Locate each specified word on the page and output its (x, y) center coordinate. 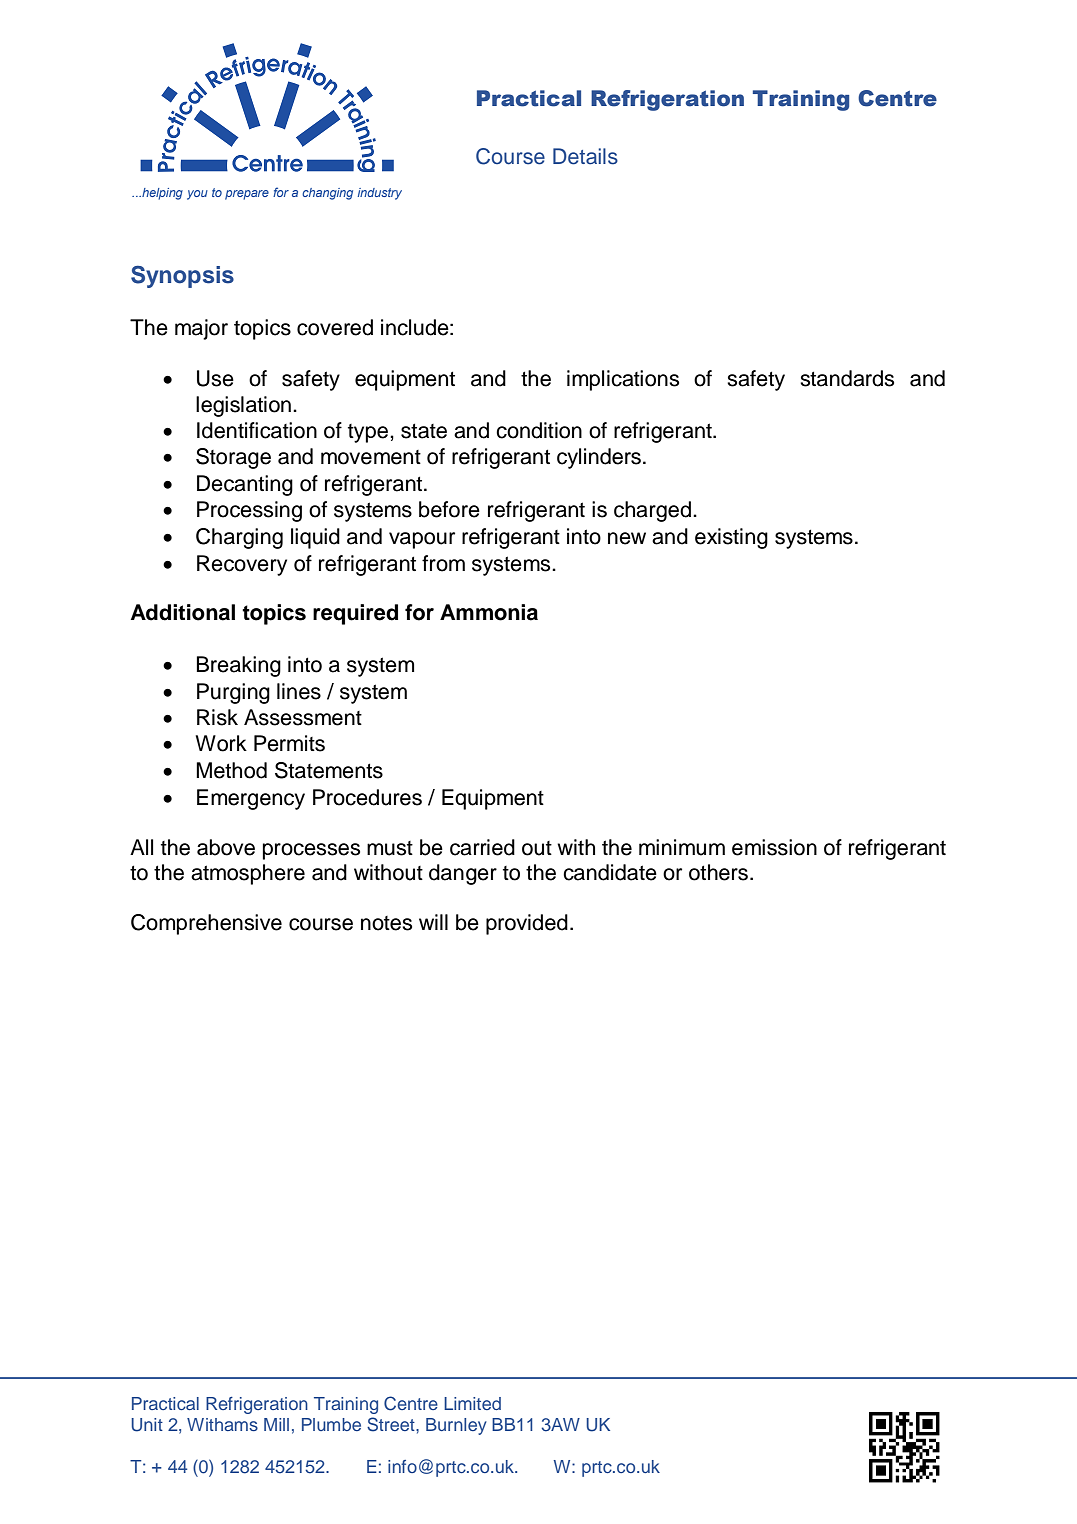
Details (585, 156)
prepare (247, 195)
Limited (472, 1403)
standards (847, 378)
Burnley (456, 1426)
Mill (276, 1424)
